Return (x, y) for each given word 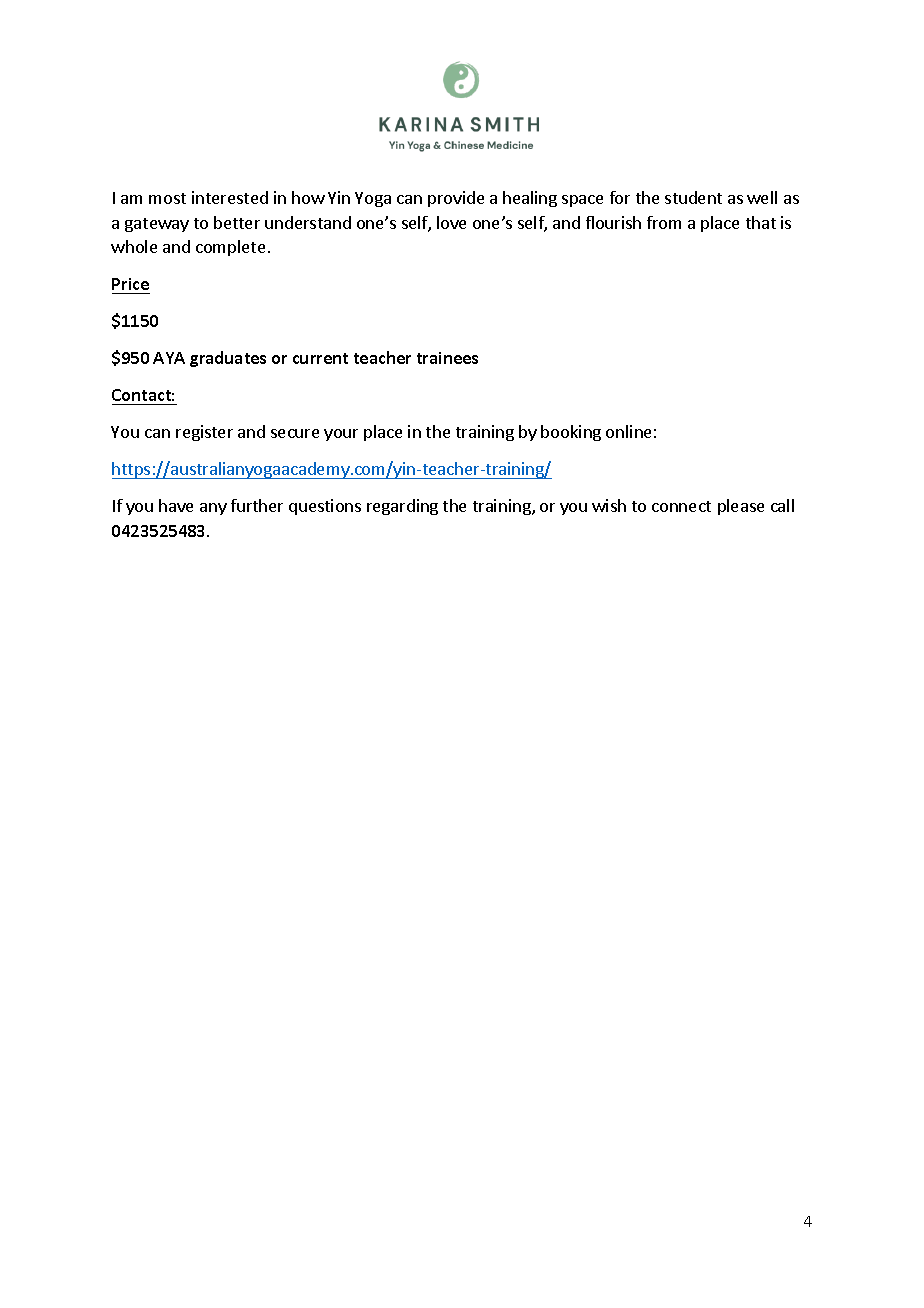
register (204, 433)
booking (571, 433)
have (176, 505)
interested (230, 197)
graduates (228, 359)
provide (456, 199)
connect (681, 506)
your (341, 435)
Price (131, 286)
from (664, 222)
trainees (447, 358)
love (451, 222)
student (693, 197)
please (741, 507)
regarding (402, 507)
